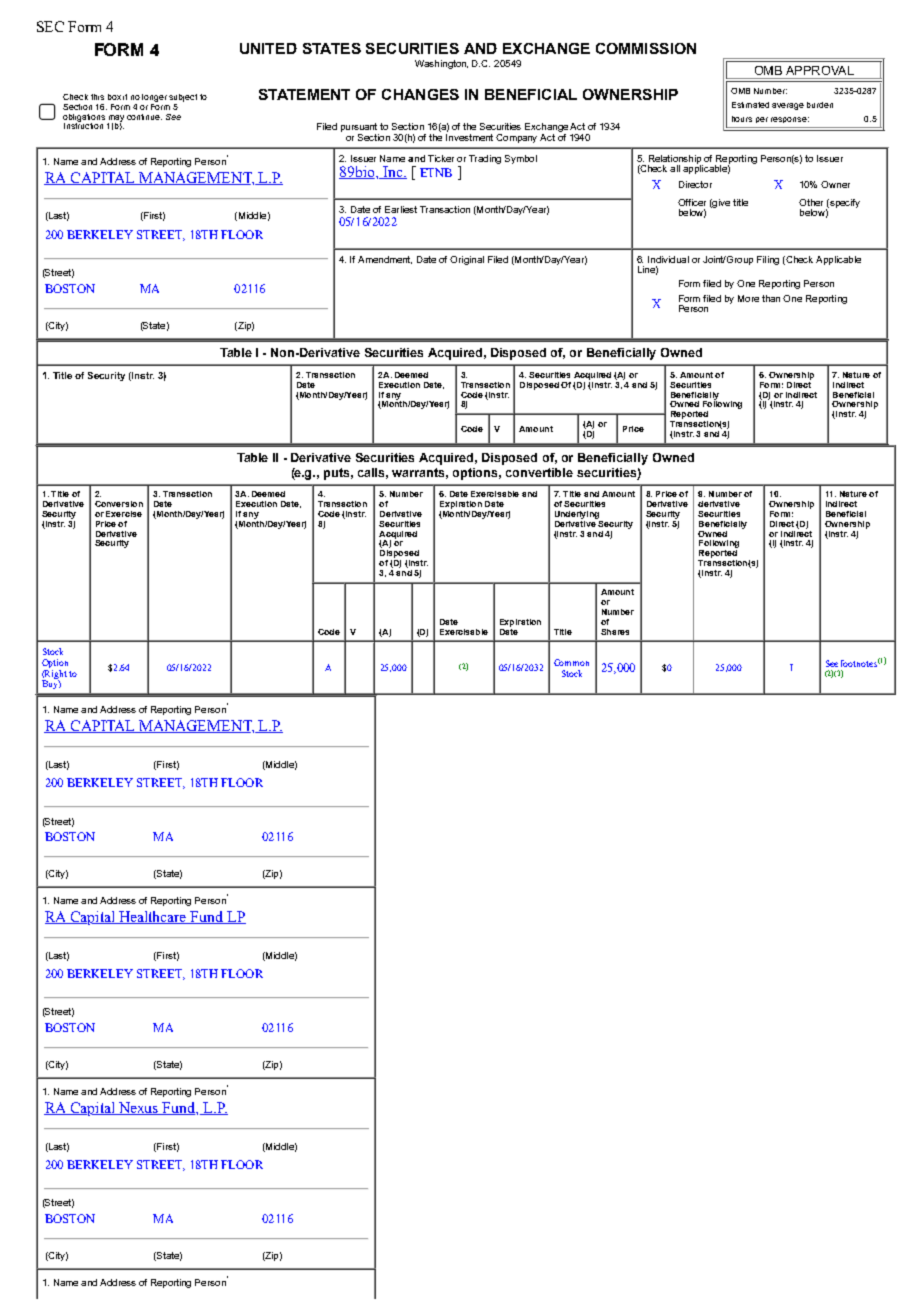 Image resolution: width=924 pixels, height=1308 pixels. What do you see at coordinates (750, 105) in the page?
I see `Estimated` at bounding box center [750, 105].
